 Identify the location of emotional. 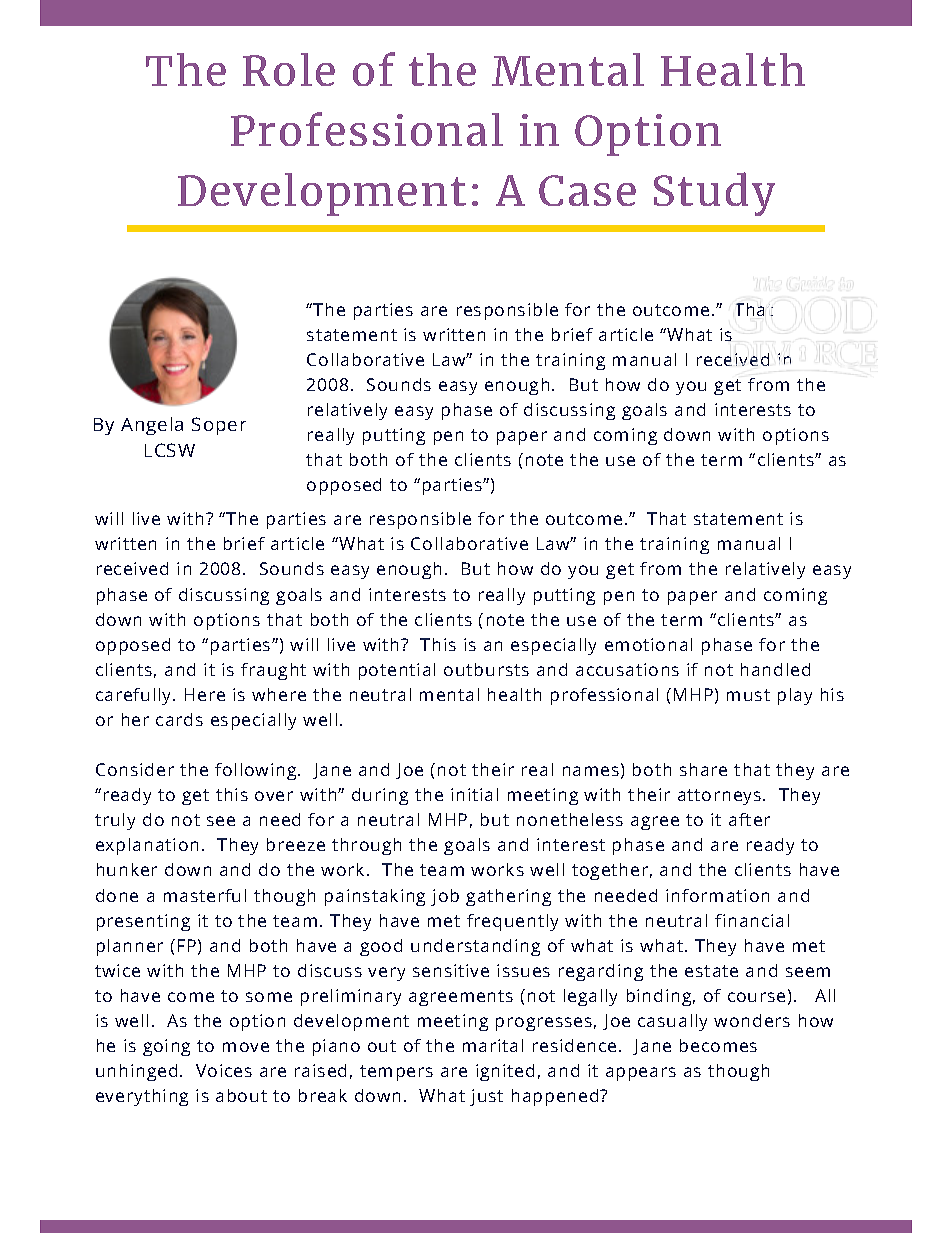
(648, 644).
